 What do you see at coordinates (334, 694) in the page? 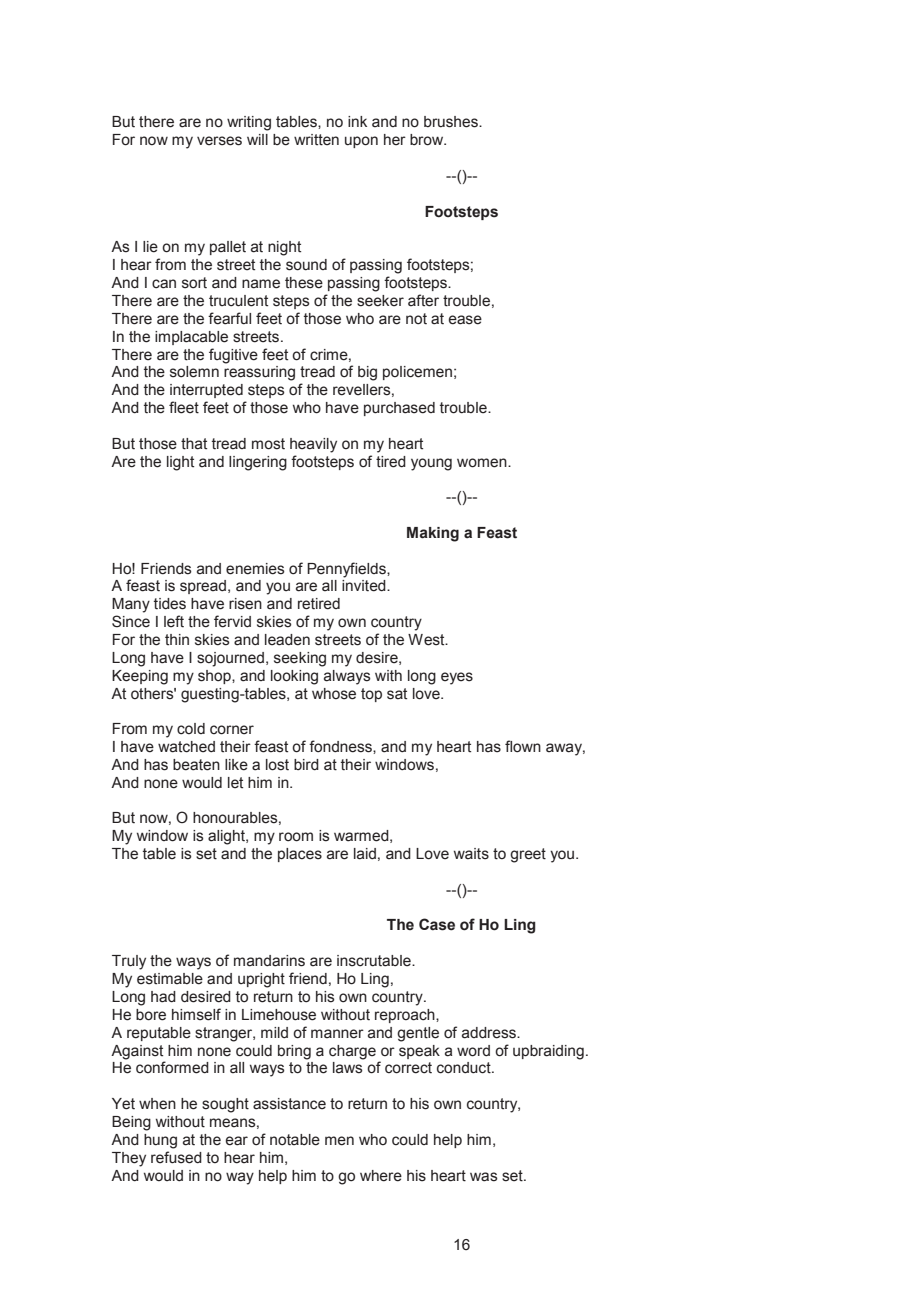
I see `whose` at bounding box center [334, 694].
